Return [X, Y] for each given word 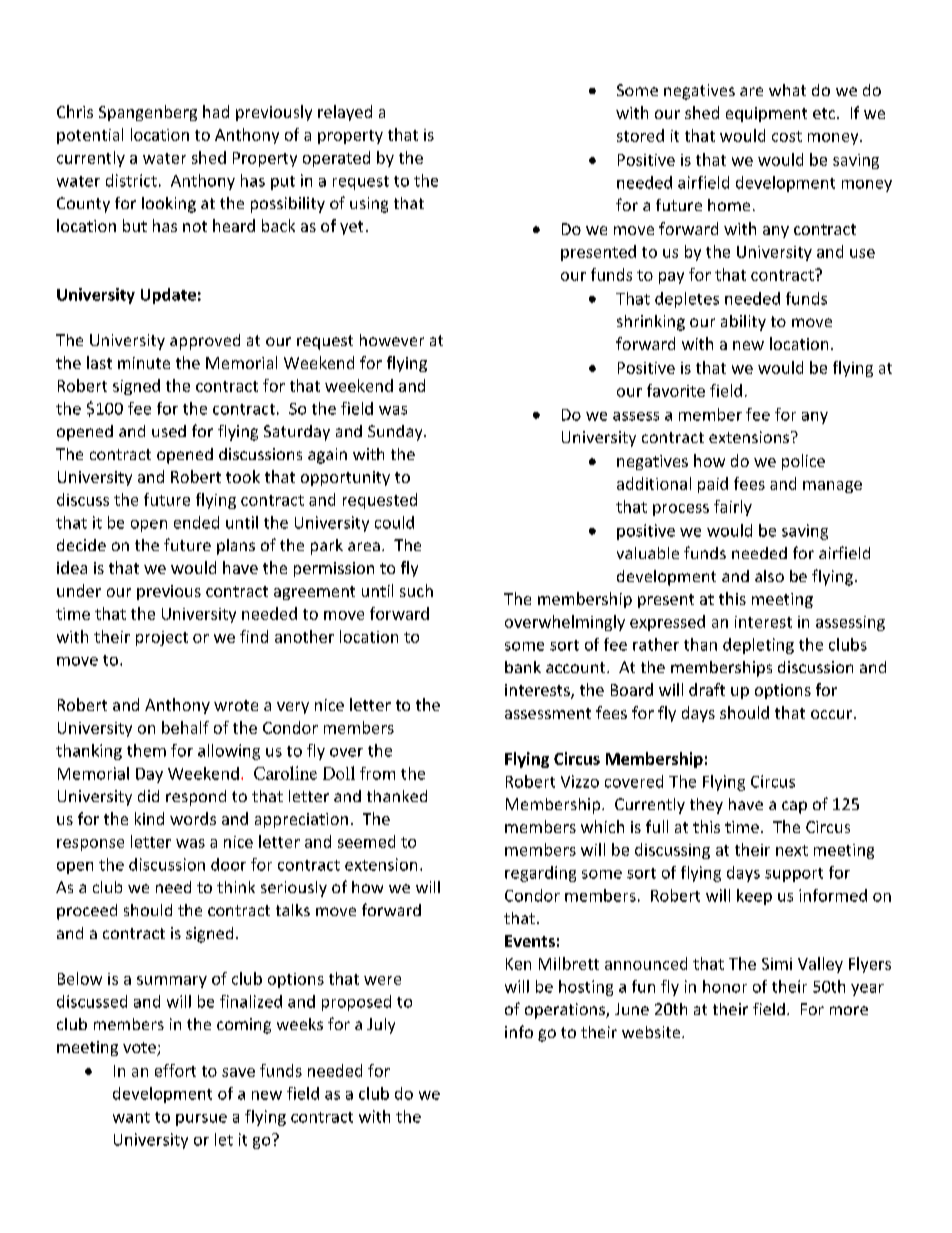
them [146, 750]
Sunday [396, 433]
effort [175, 1070]
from [377, 773]
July [381, 1026]
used [169, 431]
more [849, 1010]
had [216, 111]
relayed [345, 113]
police [803, 462]
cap [794, 807]
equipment [766, 114]
